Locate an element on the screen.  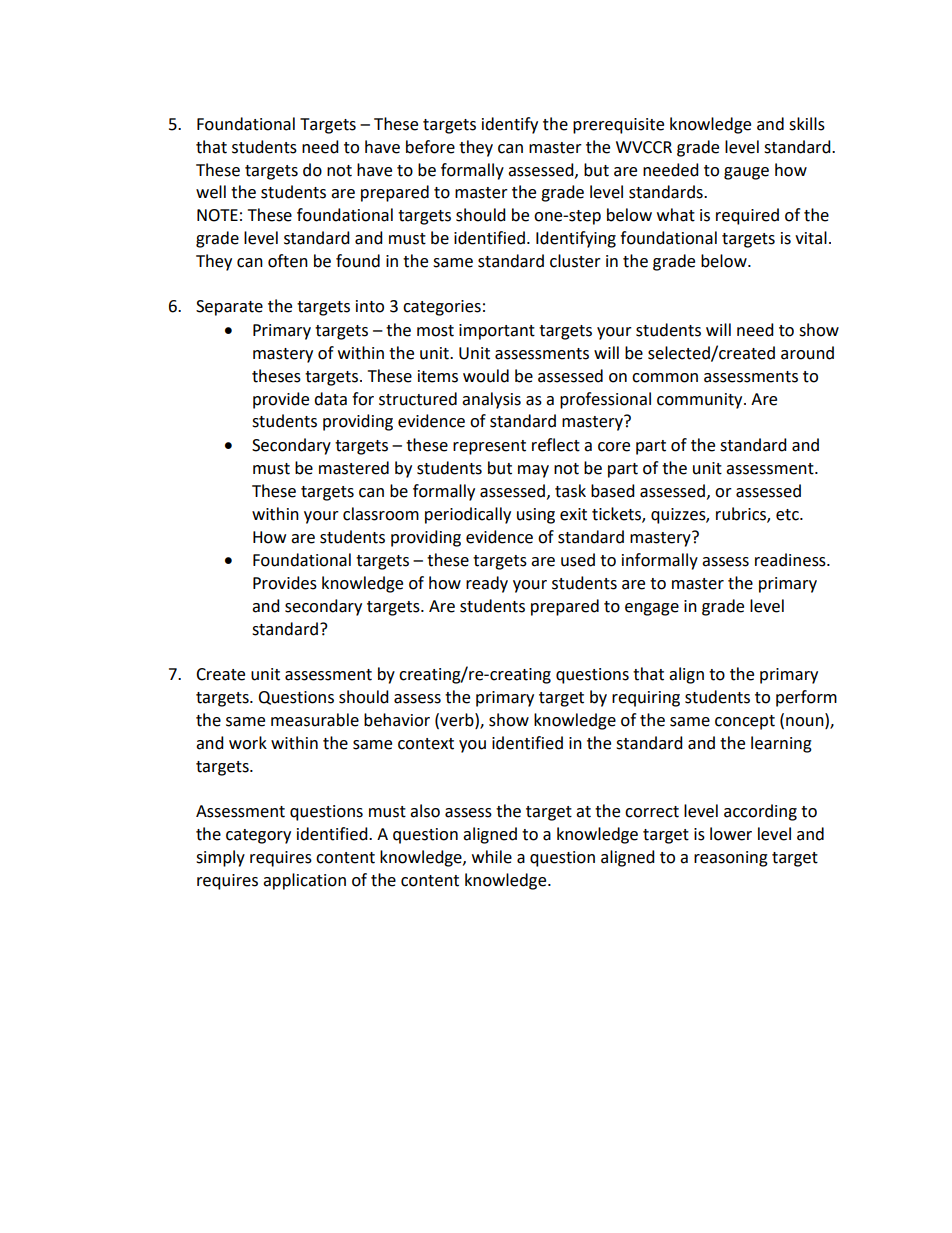
classroom is located at coordinates (381, 514).
